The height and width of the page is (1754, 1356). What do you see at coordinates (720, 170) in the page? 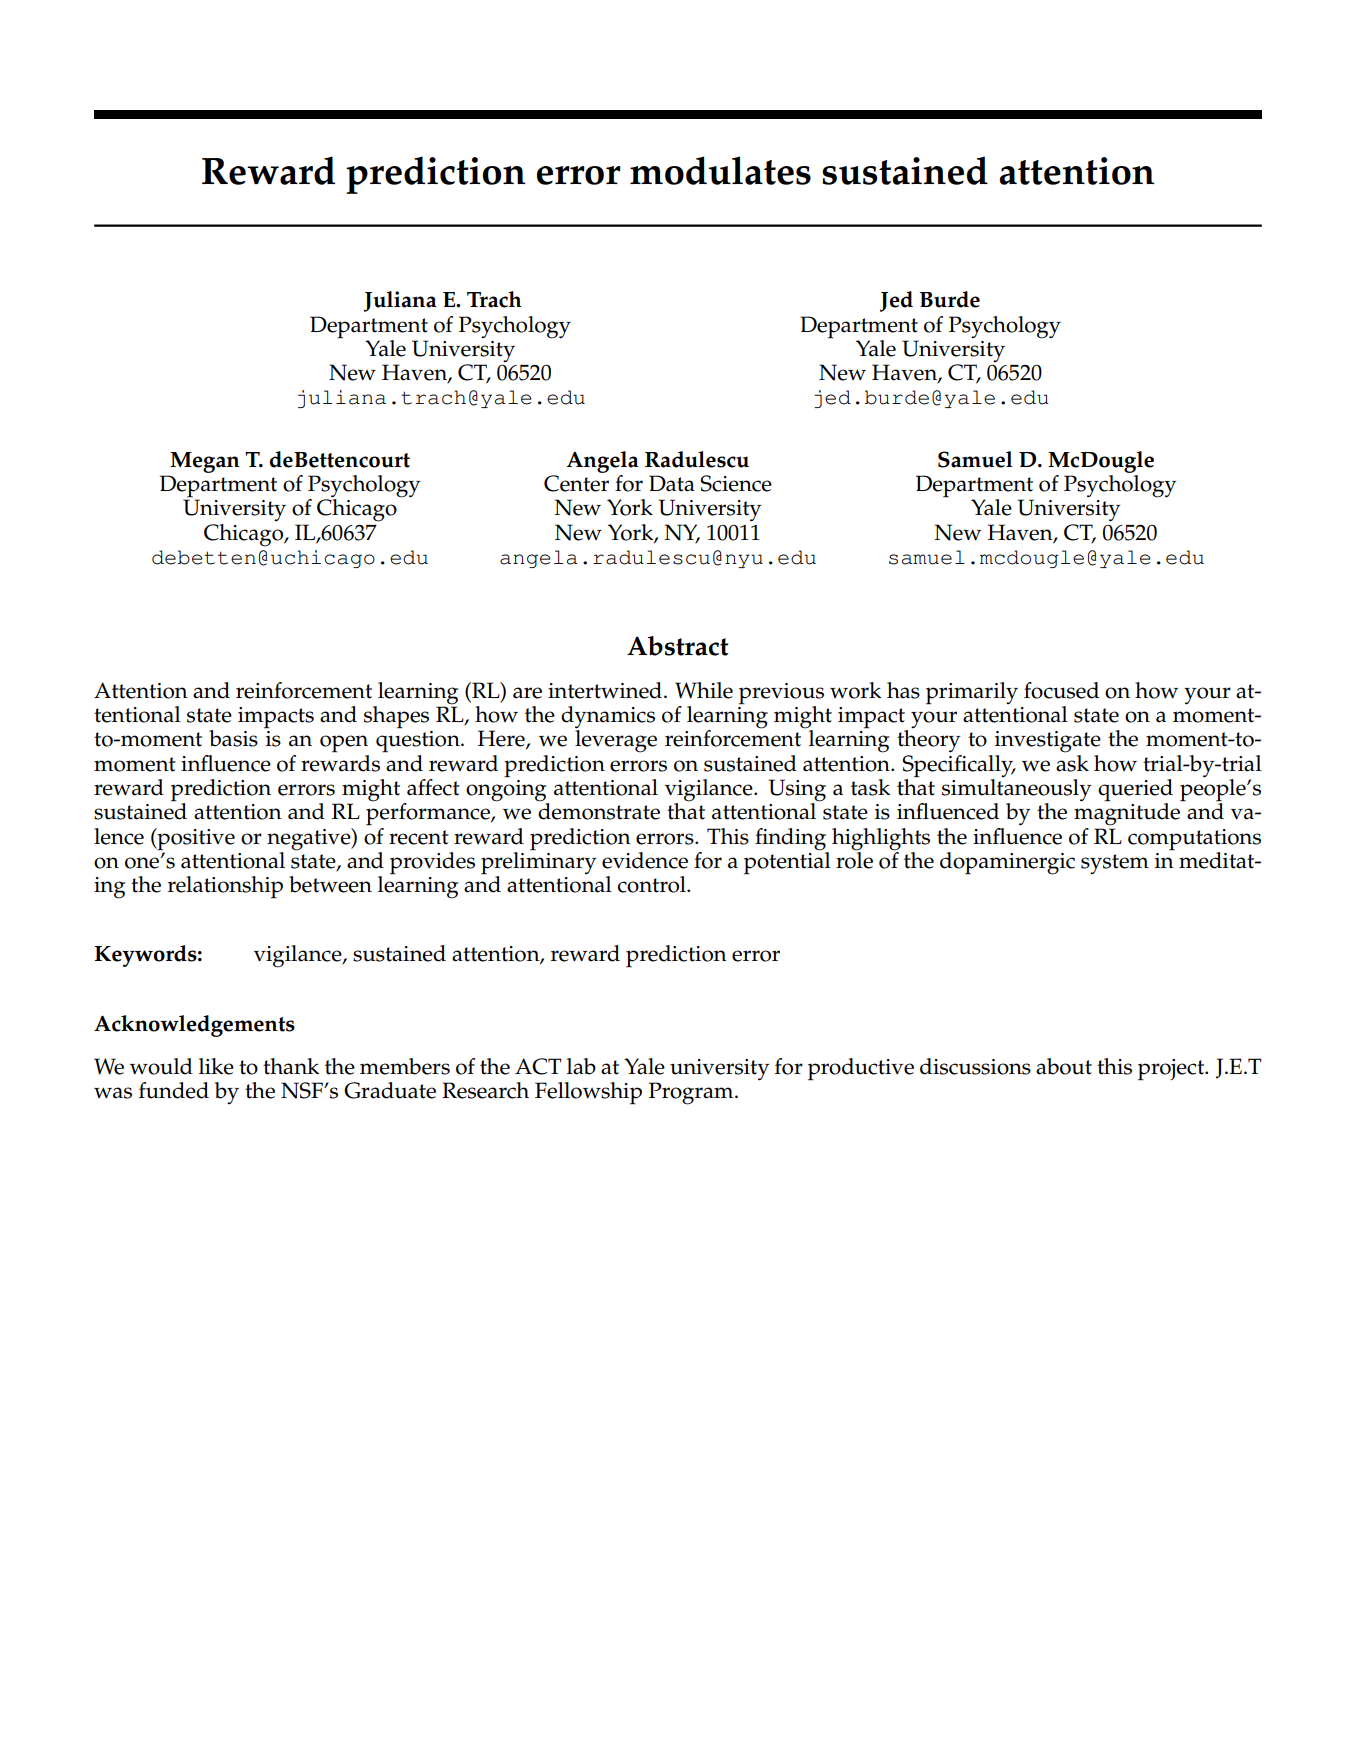
I see `modulates` at bounding box center [720, 170].
